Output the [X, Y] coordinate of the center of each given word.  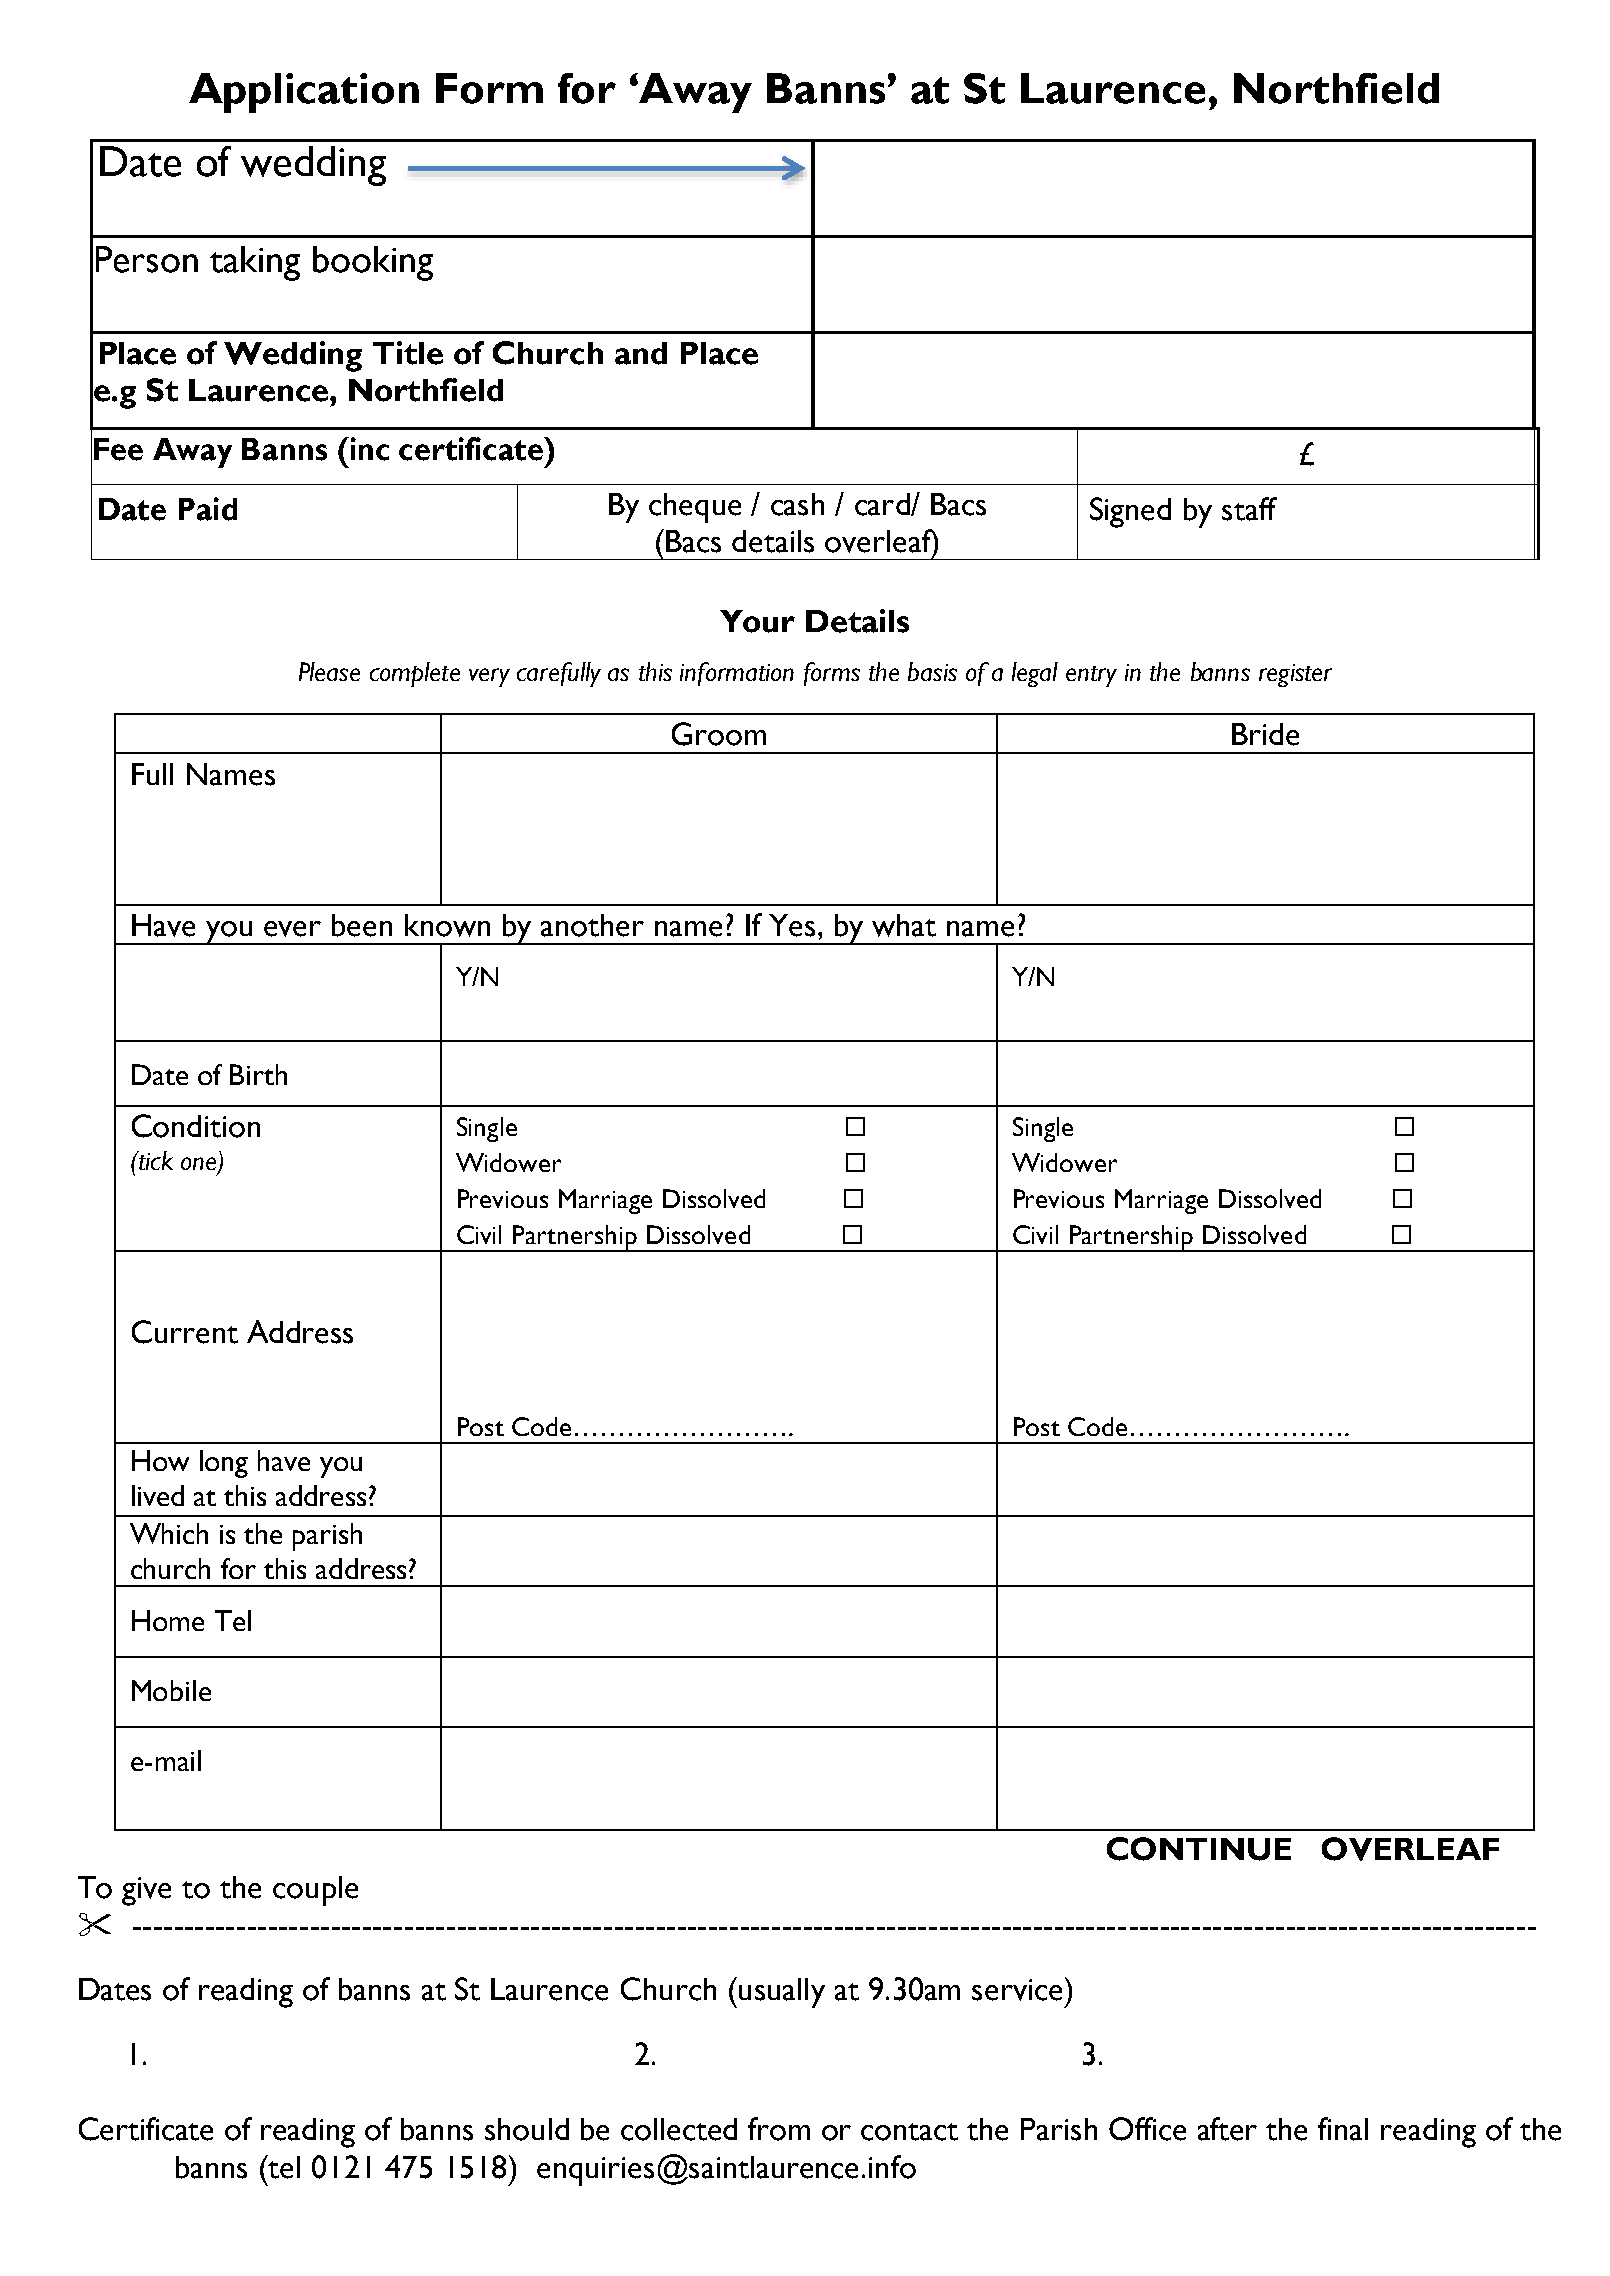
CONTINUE [1199, 1849]
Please [329, 671]
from [779, 2129]
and [641, 353]
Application [304, 93]
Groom [719, 734]
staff [1249, 509]
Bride [1265, 734]
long [224, 1464]
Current [185, 1332]
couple [315, 1891]
